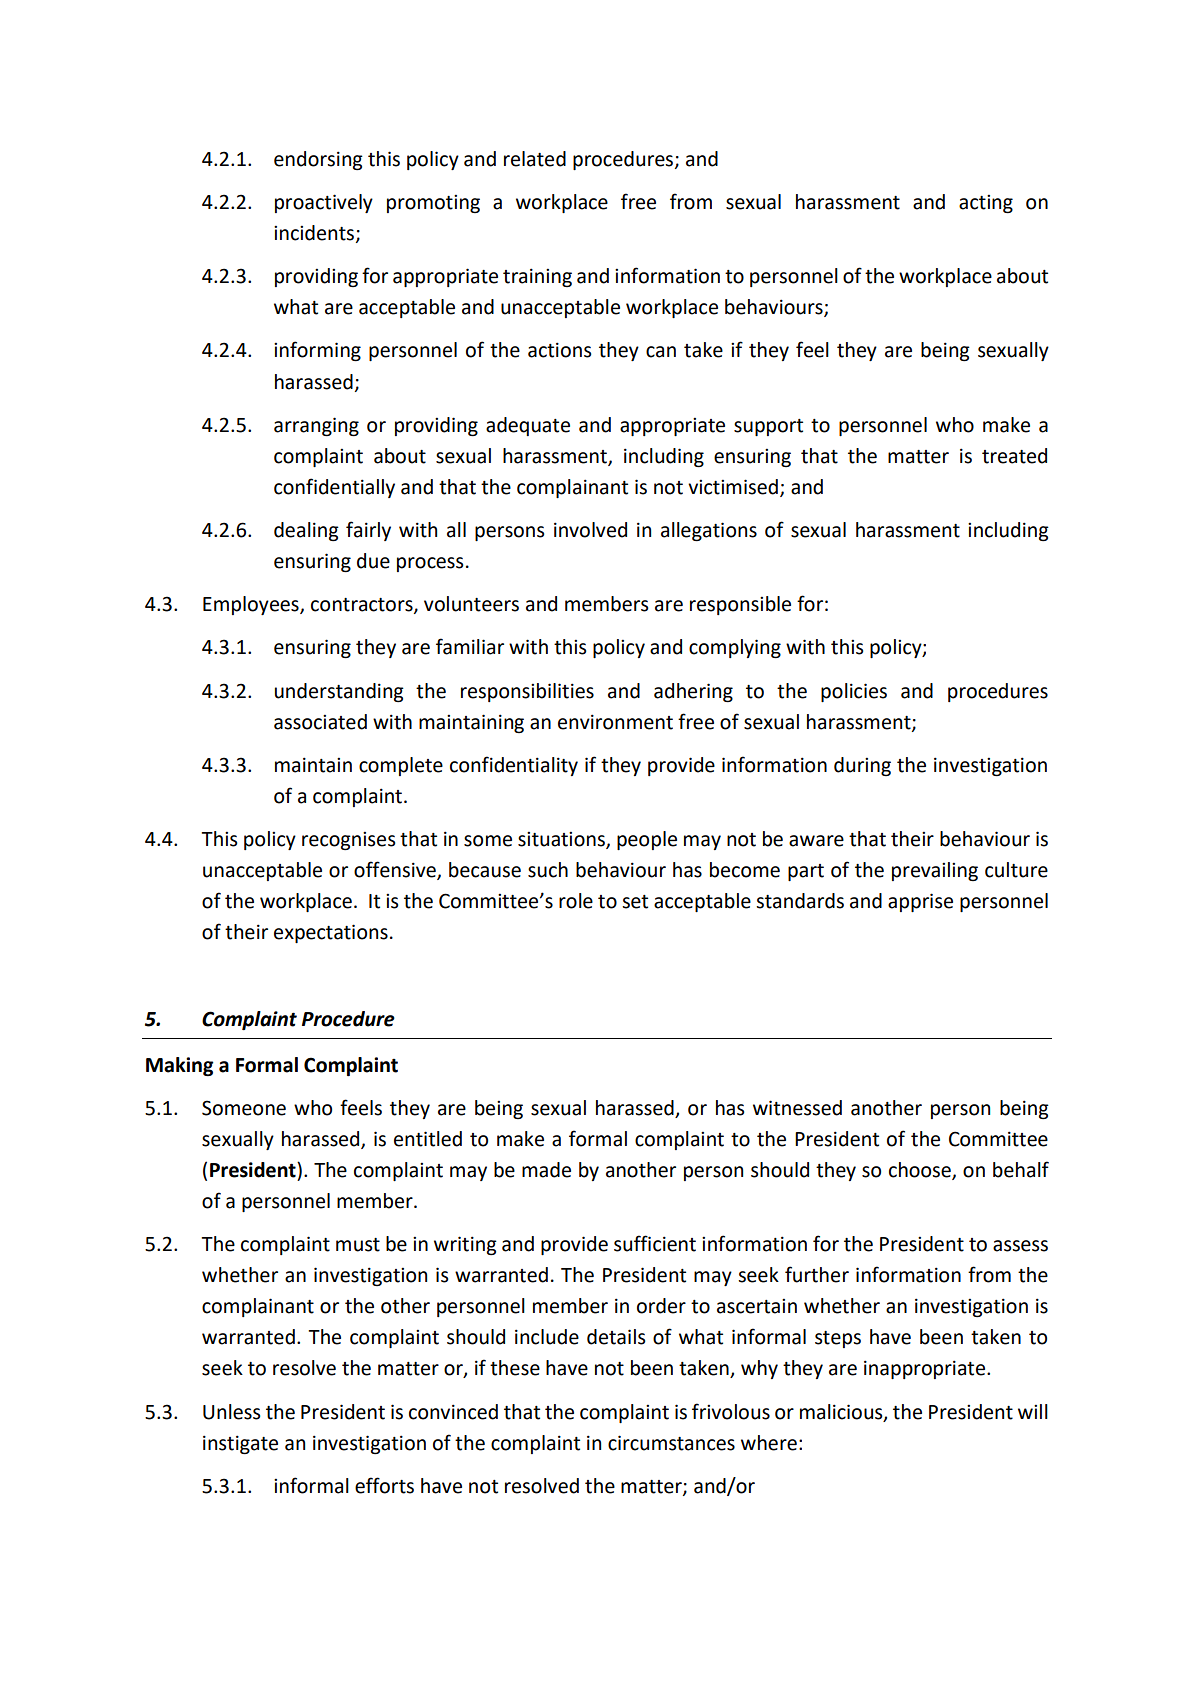 The width and height of the screenshot is (1198, 1694). I want to click on acting, so click(986, 204).
